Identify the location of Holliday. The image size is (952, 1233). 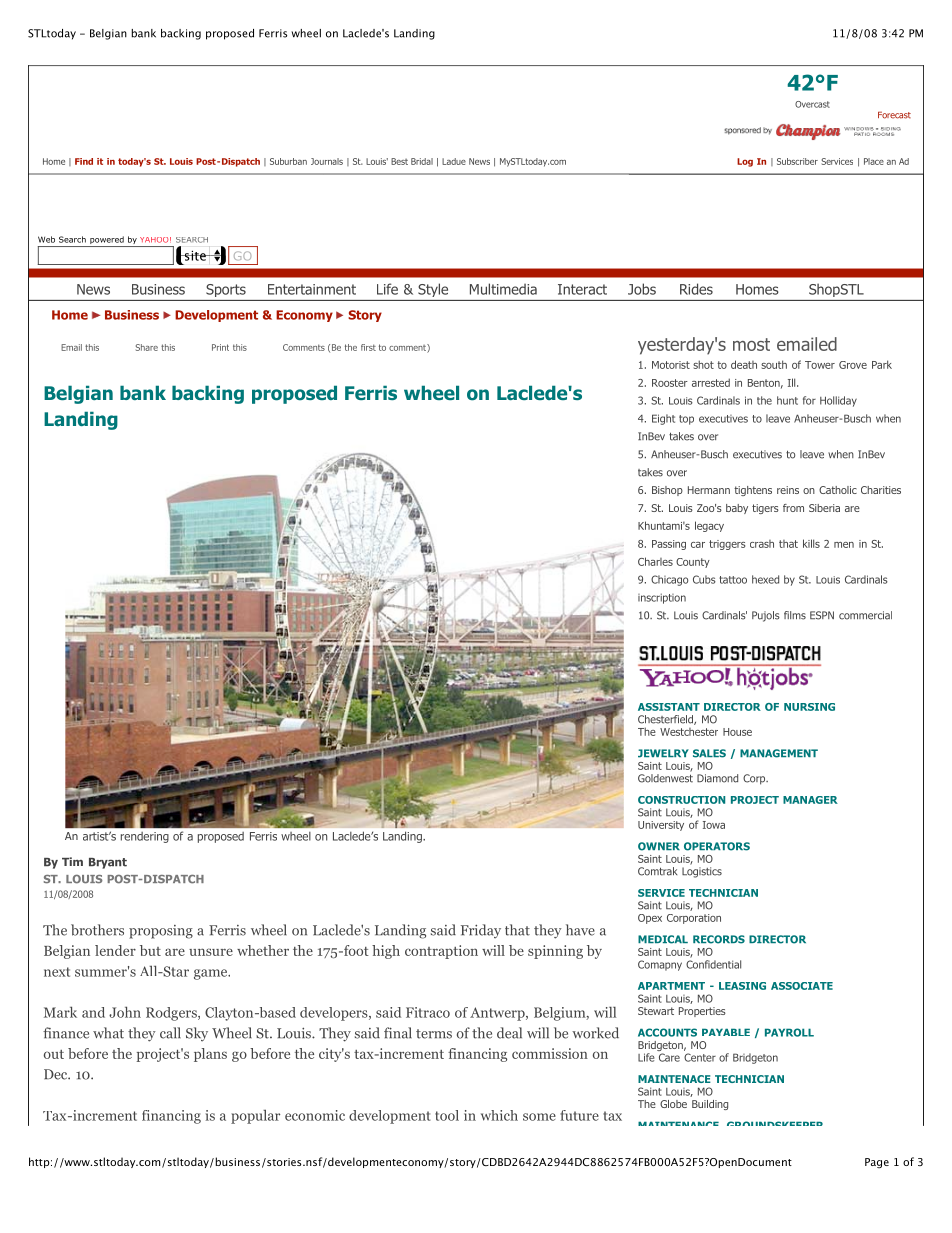
(838, 401).
